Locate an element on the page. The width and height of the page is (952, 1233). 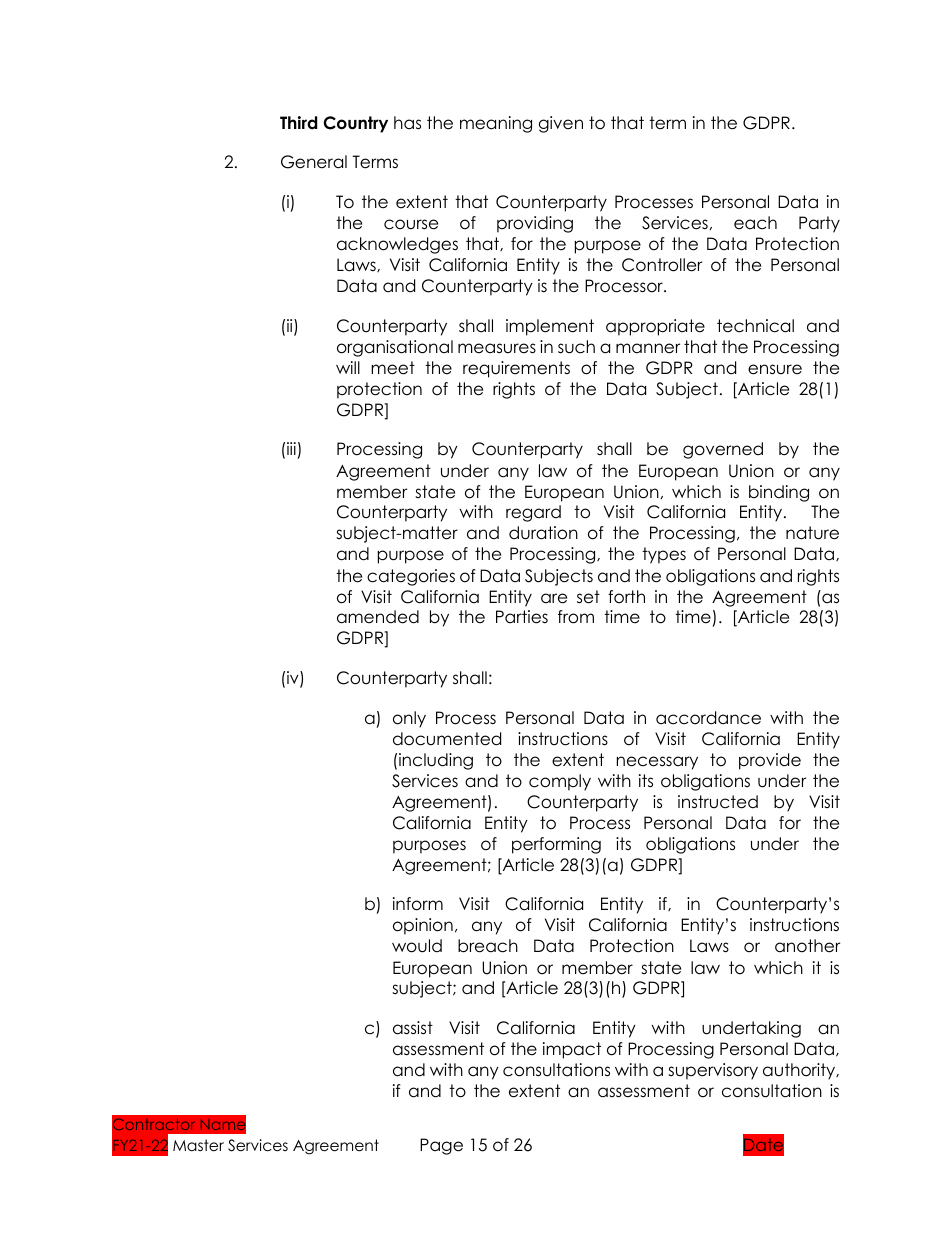
Parties is located at coordinates (522, 617).
